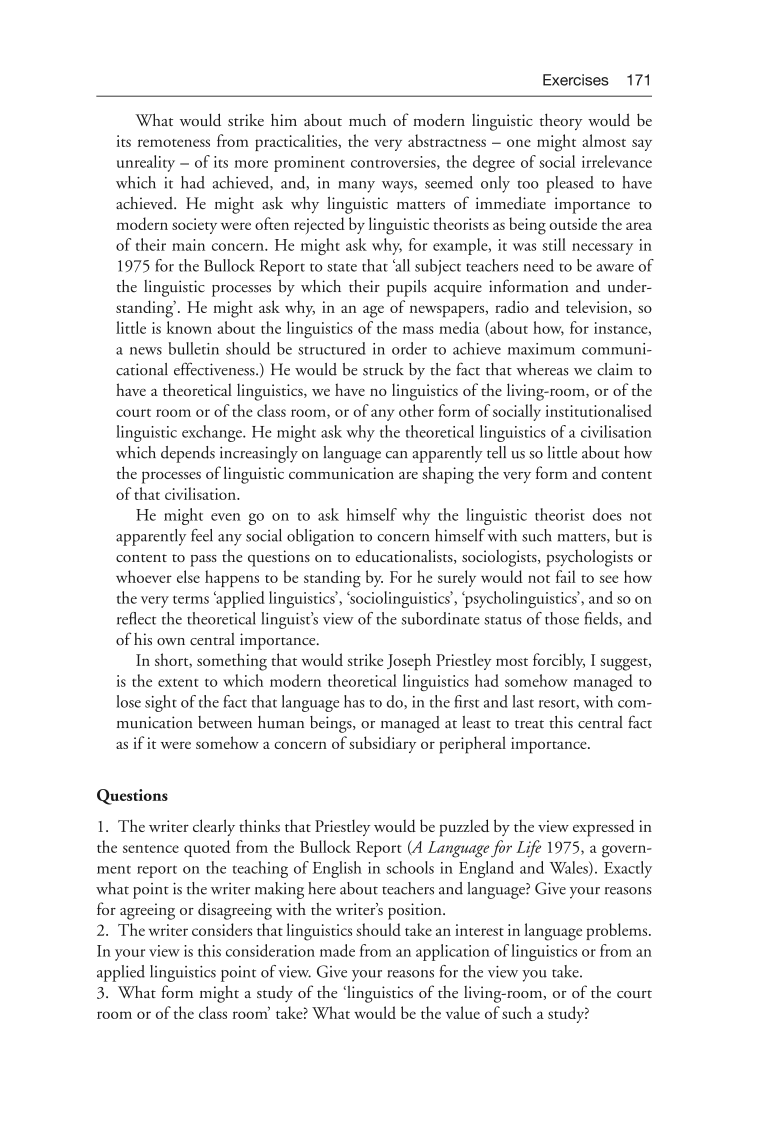 Image resolution: width=765 pixels, height=1148 pixels. I want to click on struck, so click(383, 369).
